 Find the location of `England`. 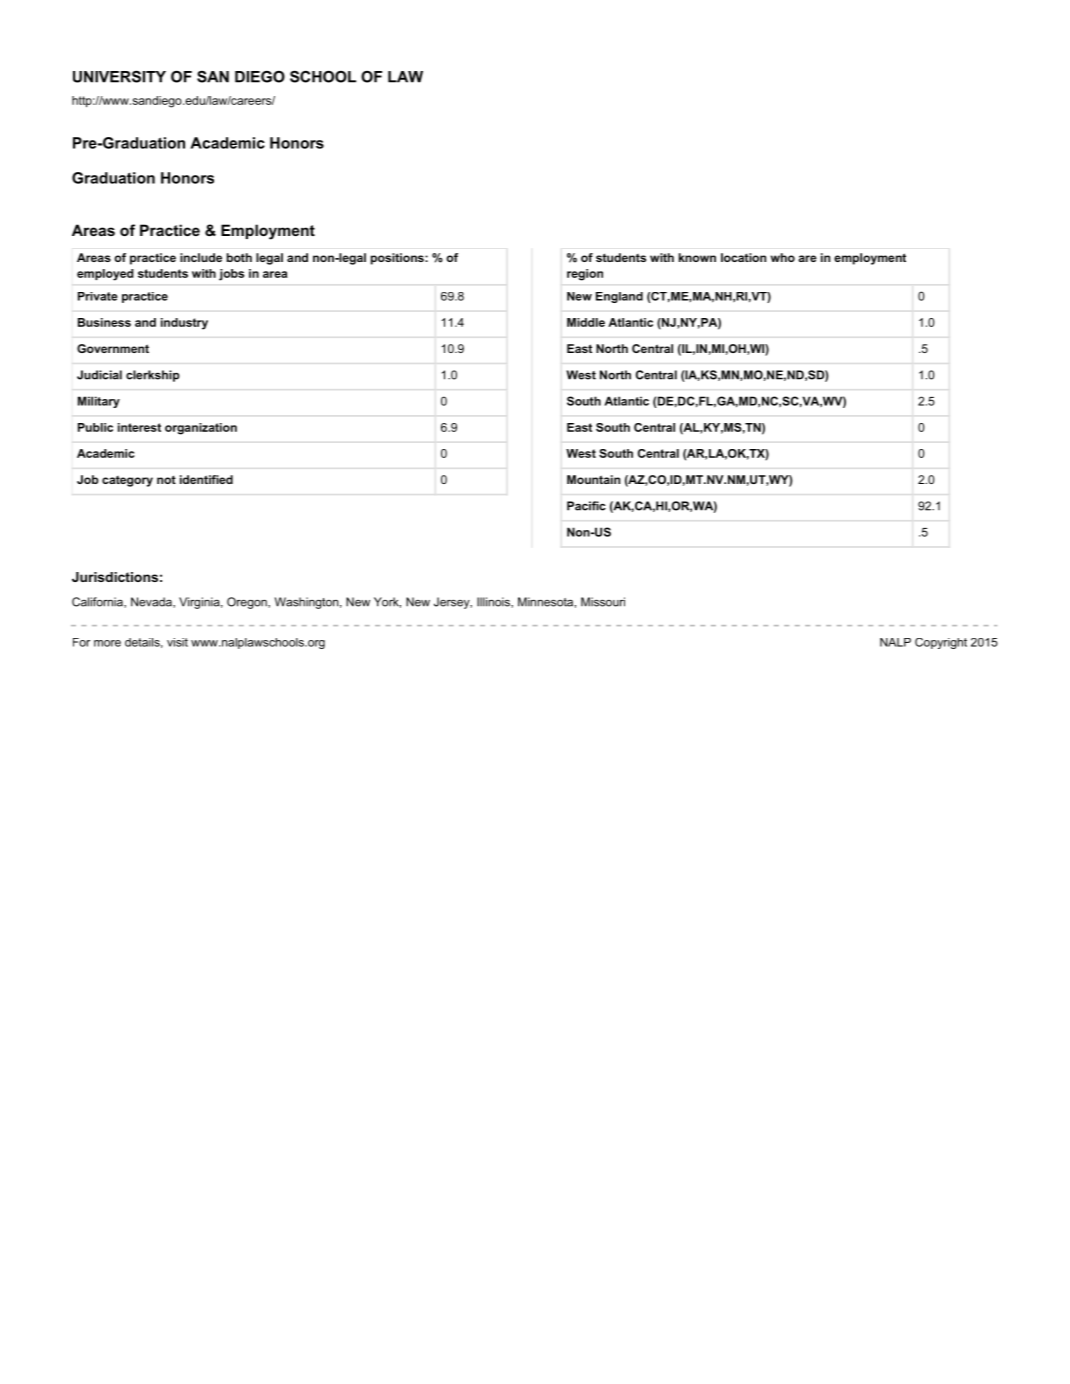

England is located at coordinates (619, 297).
